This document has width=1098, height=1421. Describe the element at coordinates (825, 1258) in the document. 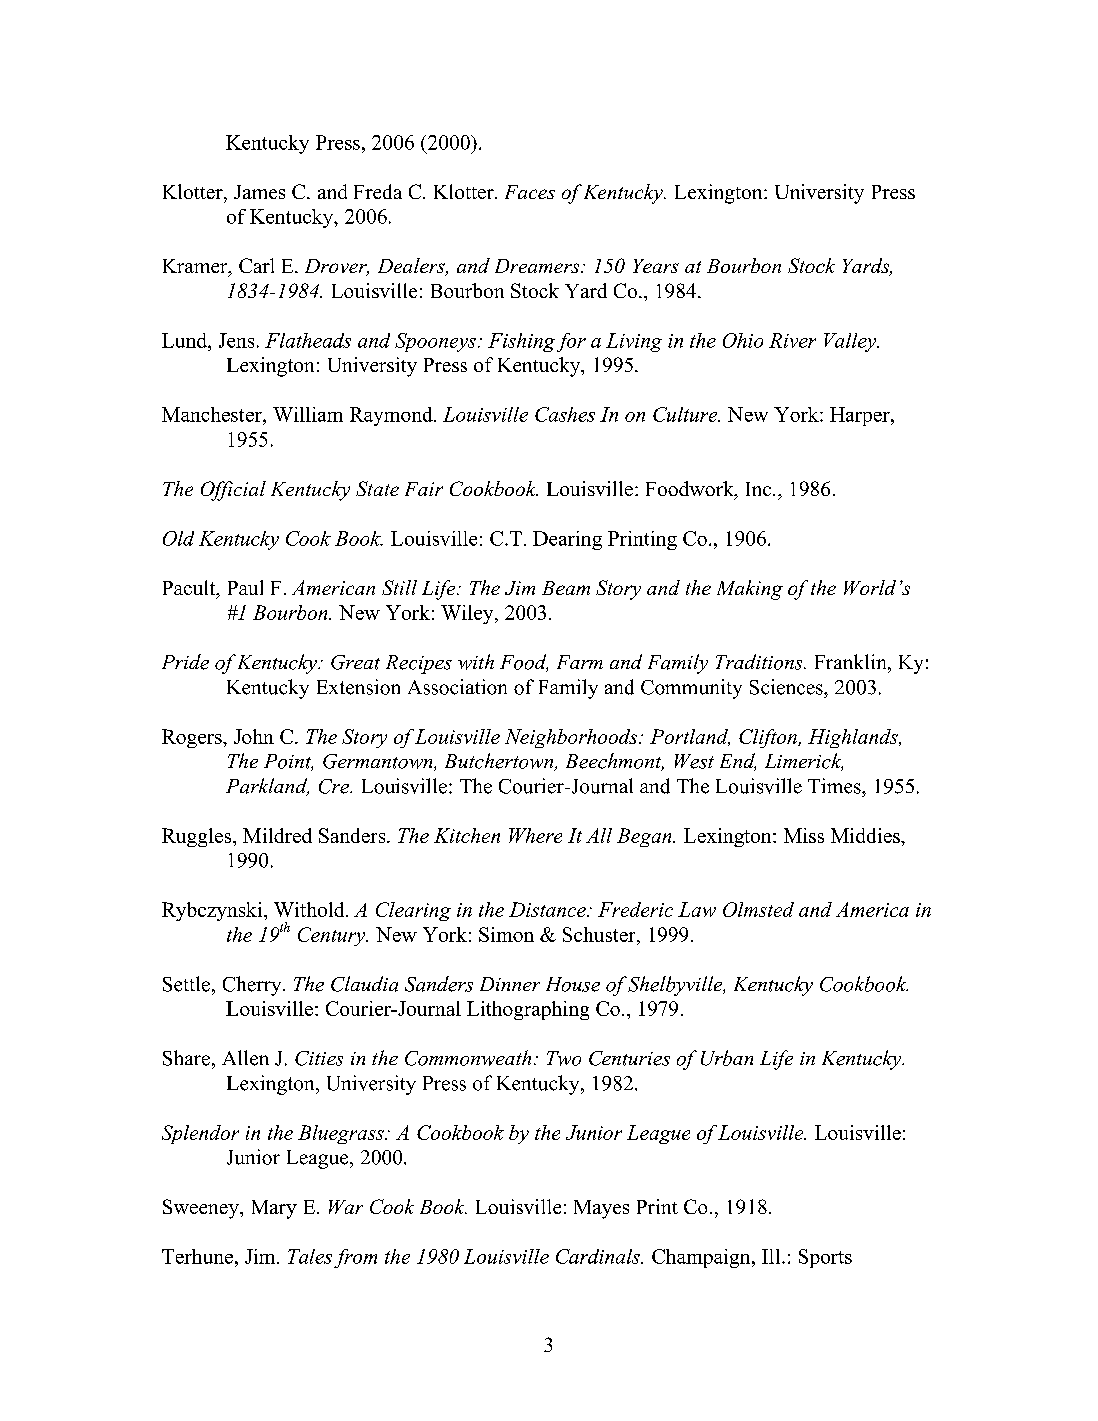

I see `Sports` at that location.
